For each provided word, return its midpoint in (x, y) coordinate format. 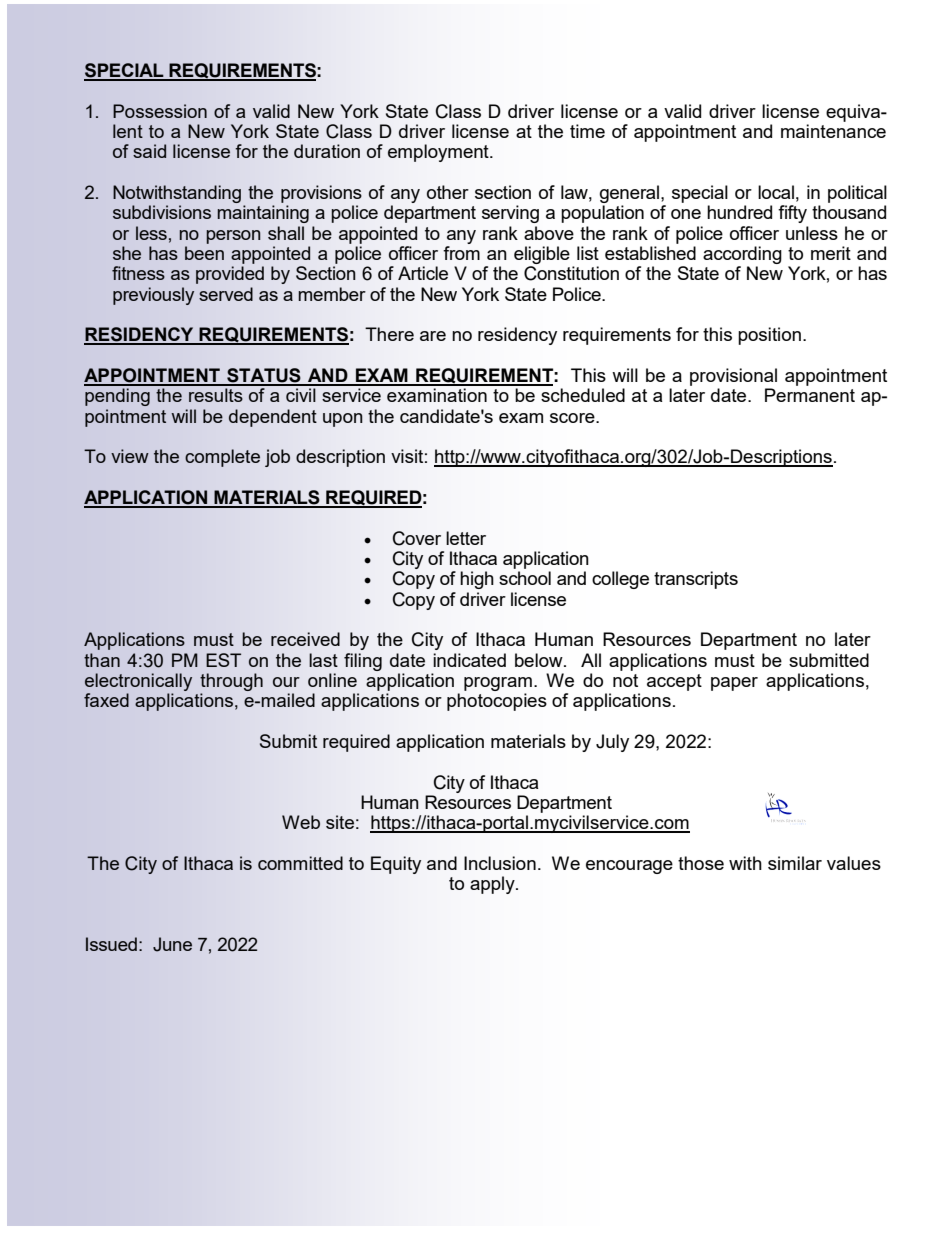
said (149, 151)
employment (439, 153)
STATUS (264, 376)
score (573, 418)
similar (795, 863)
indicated (469, 660)
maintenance (833, 131)
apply (493, 885)
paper (734, 684)
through (231, 682)
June (172, 944)
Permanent (810, 395)
